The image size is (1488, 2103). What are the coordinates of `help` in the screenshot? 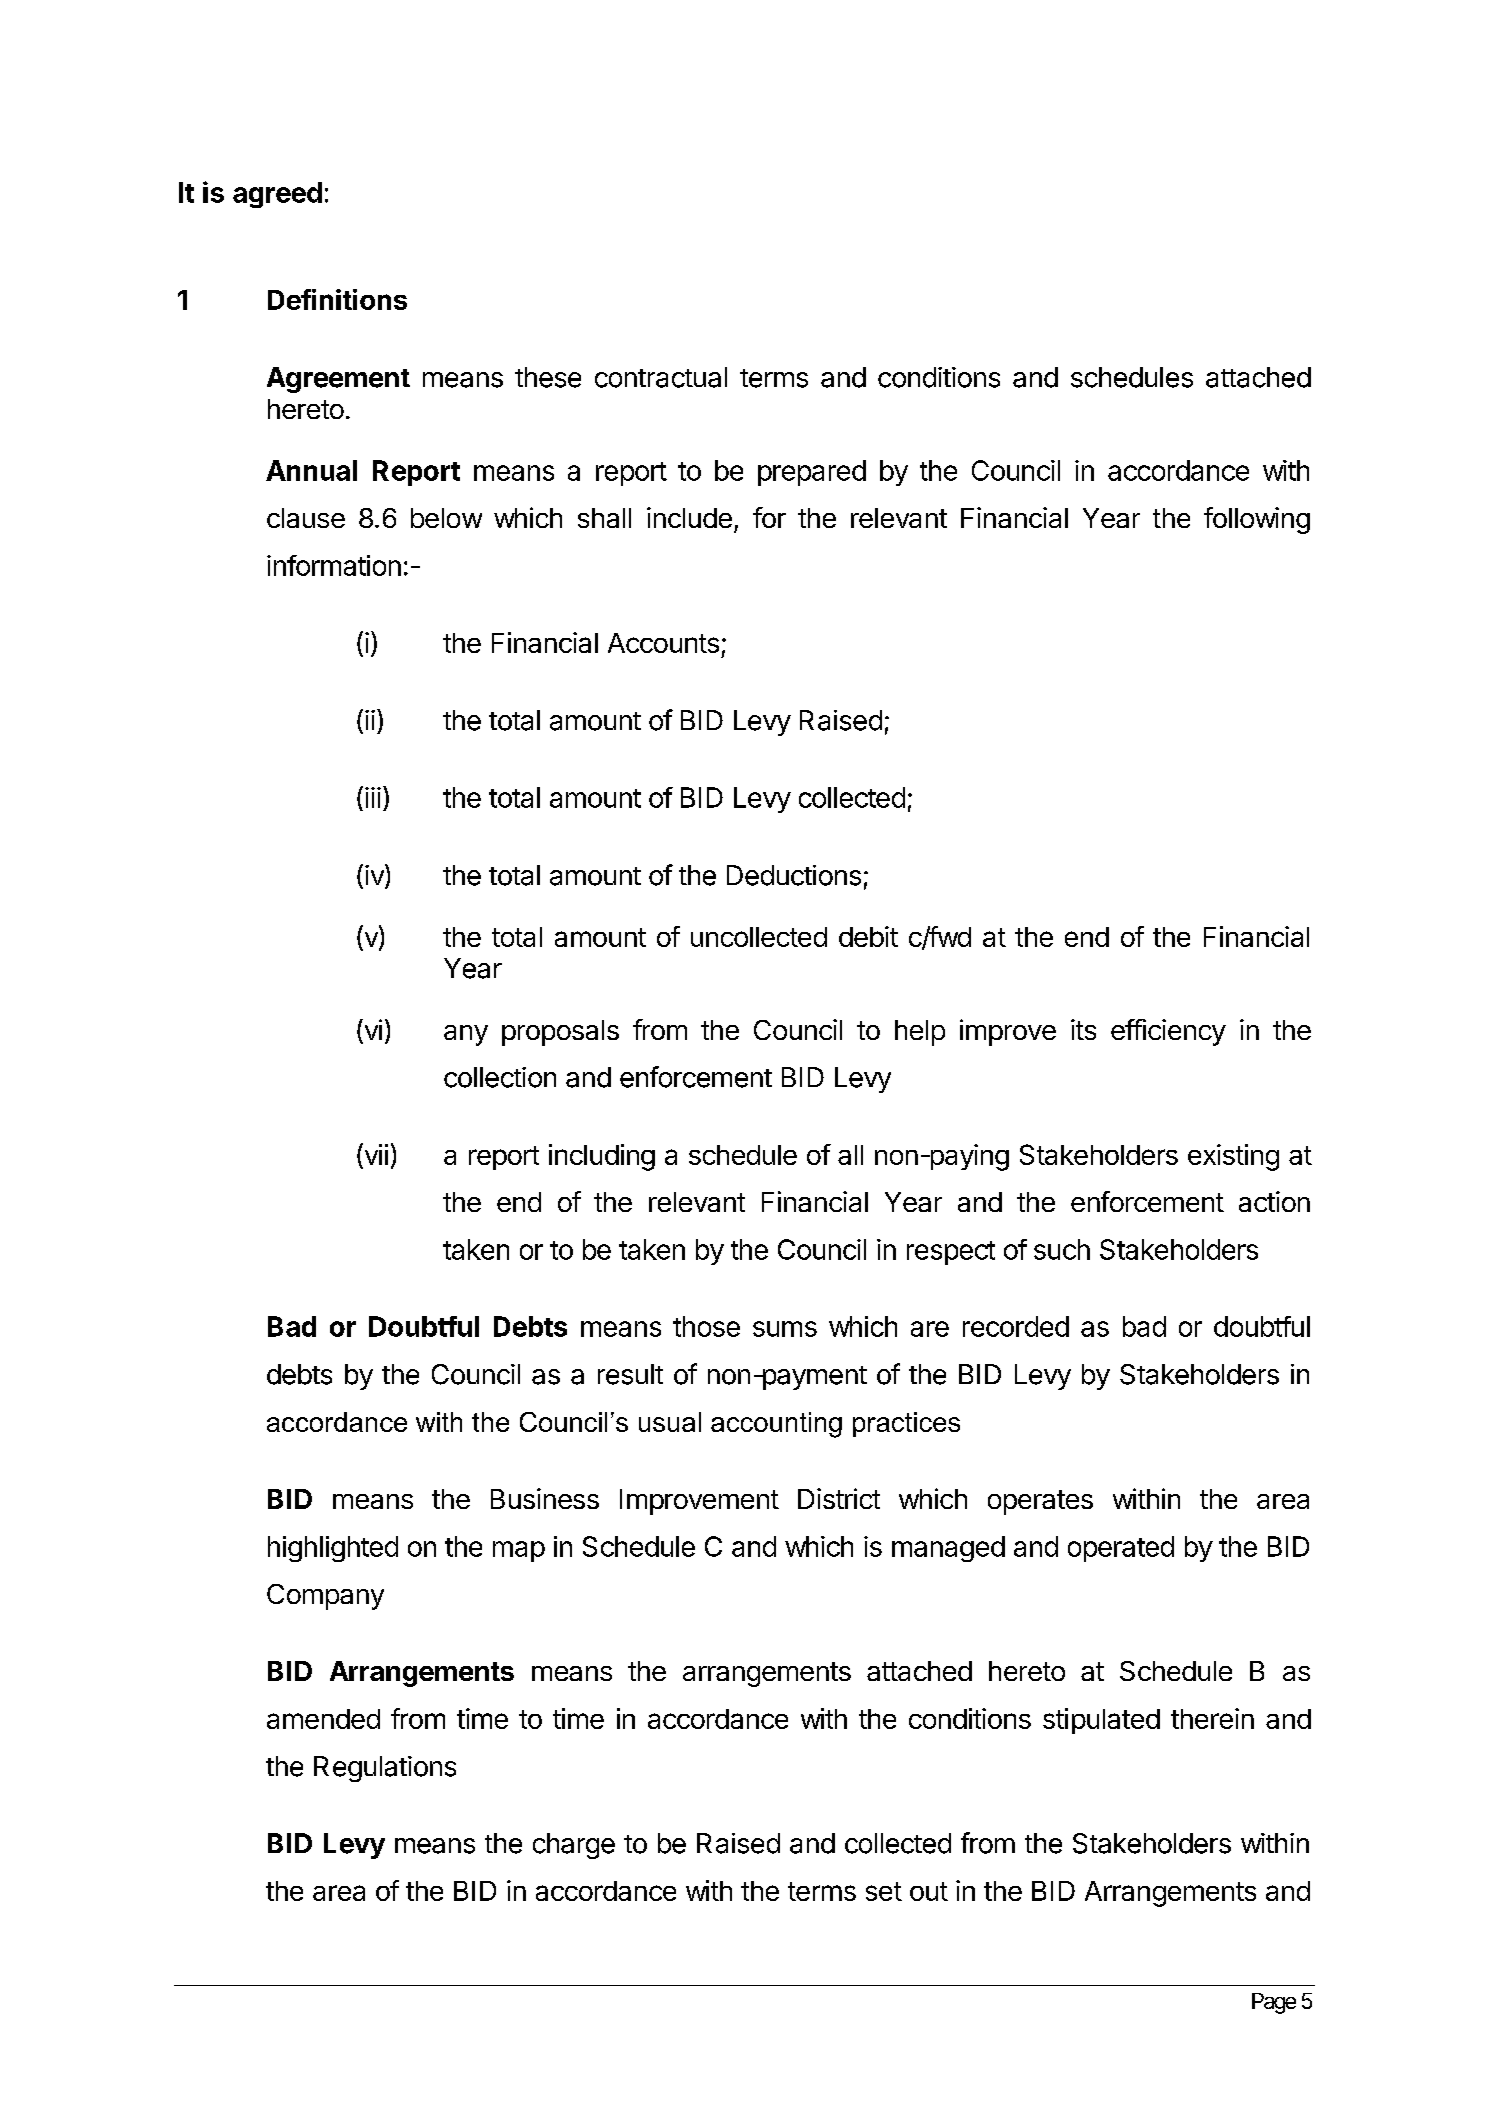 It's located at (920, 1033).
